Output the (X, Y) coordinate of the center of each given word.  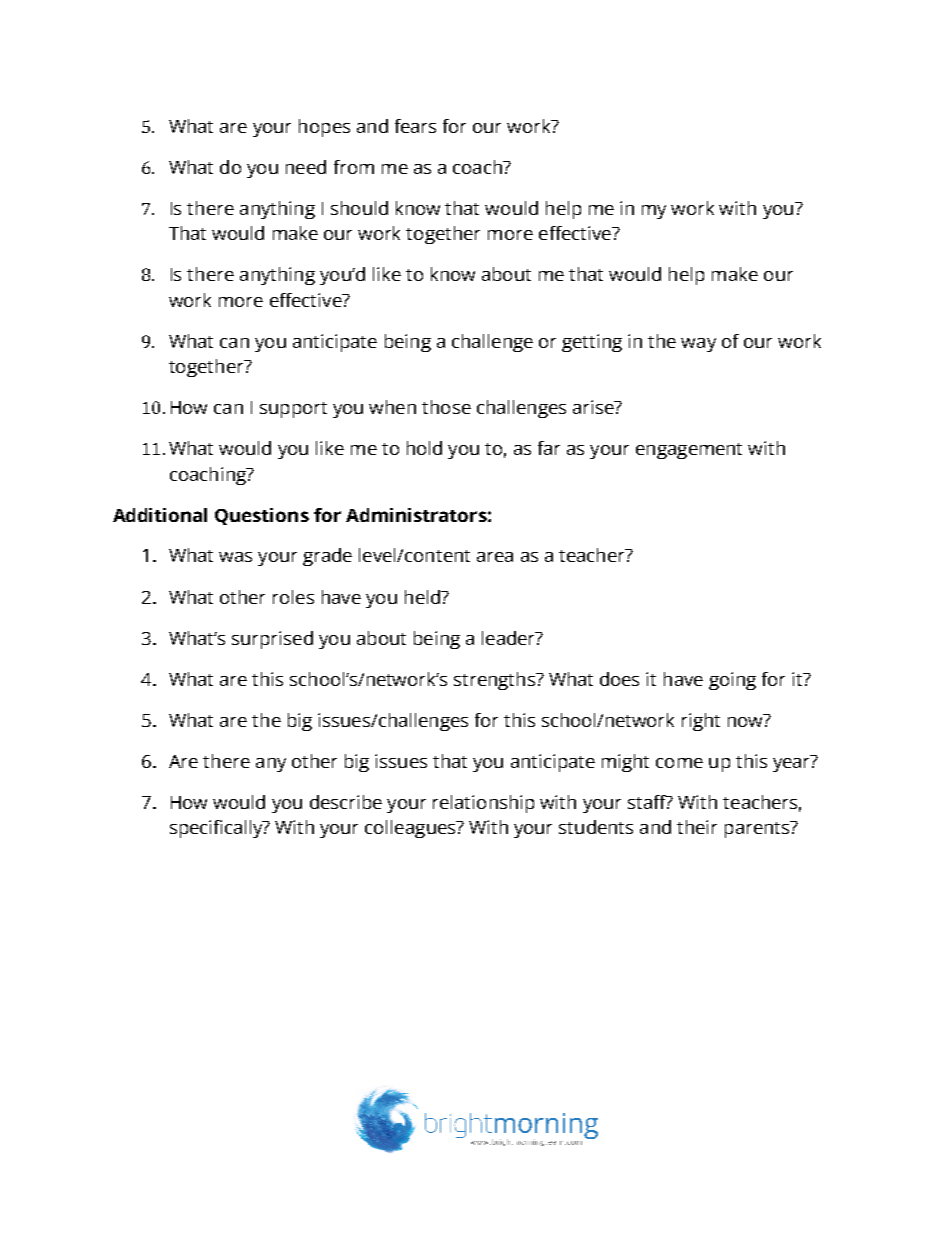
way (698, 345)
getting (592, 343)
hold (424, 448)
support (293, 410)
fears (415, 126)
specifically (217, 829)
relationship (483, 804)
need (306, 167)
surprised (272, 640)
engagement (689, 451)
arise (594, 407)
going (732, 681)
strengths (495, 681)
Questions (262, 516)
